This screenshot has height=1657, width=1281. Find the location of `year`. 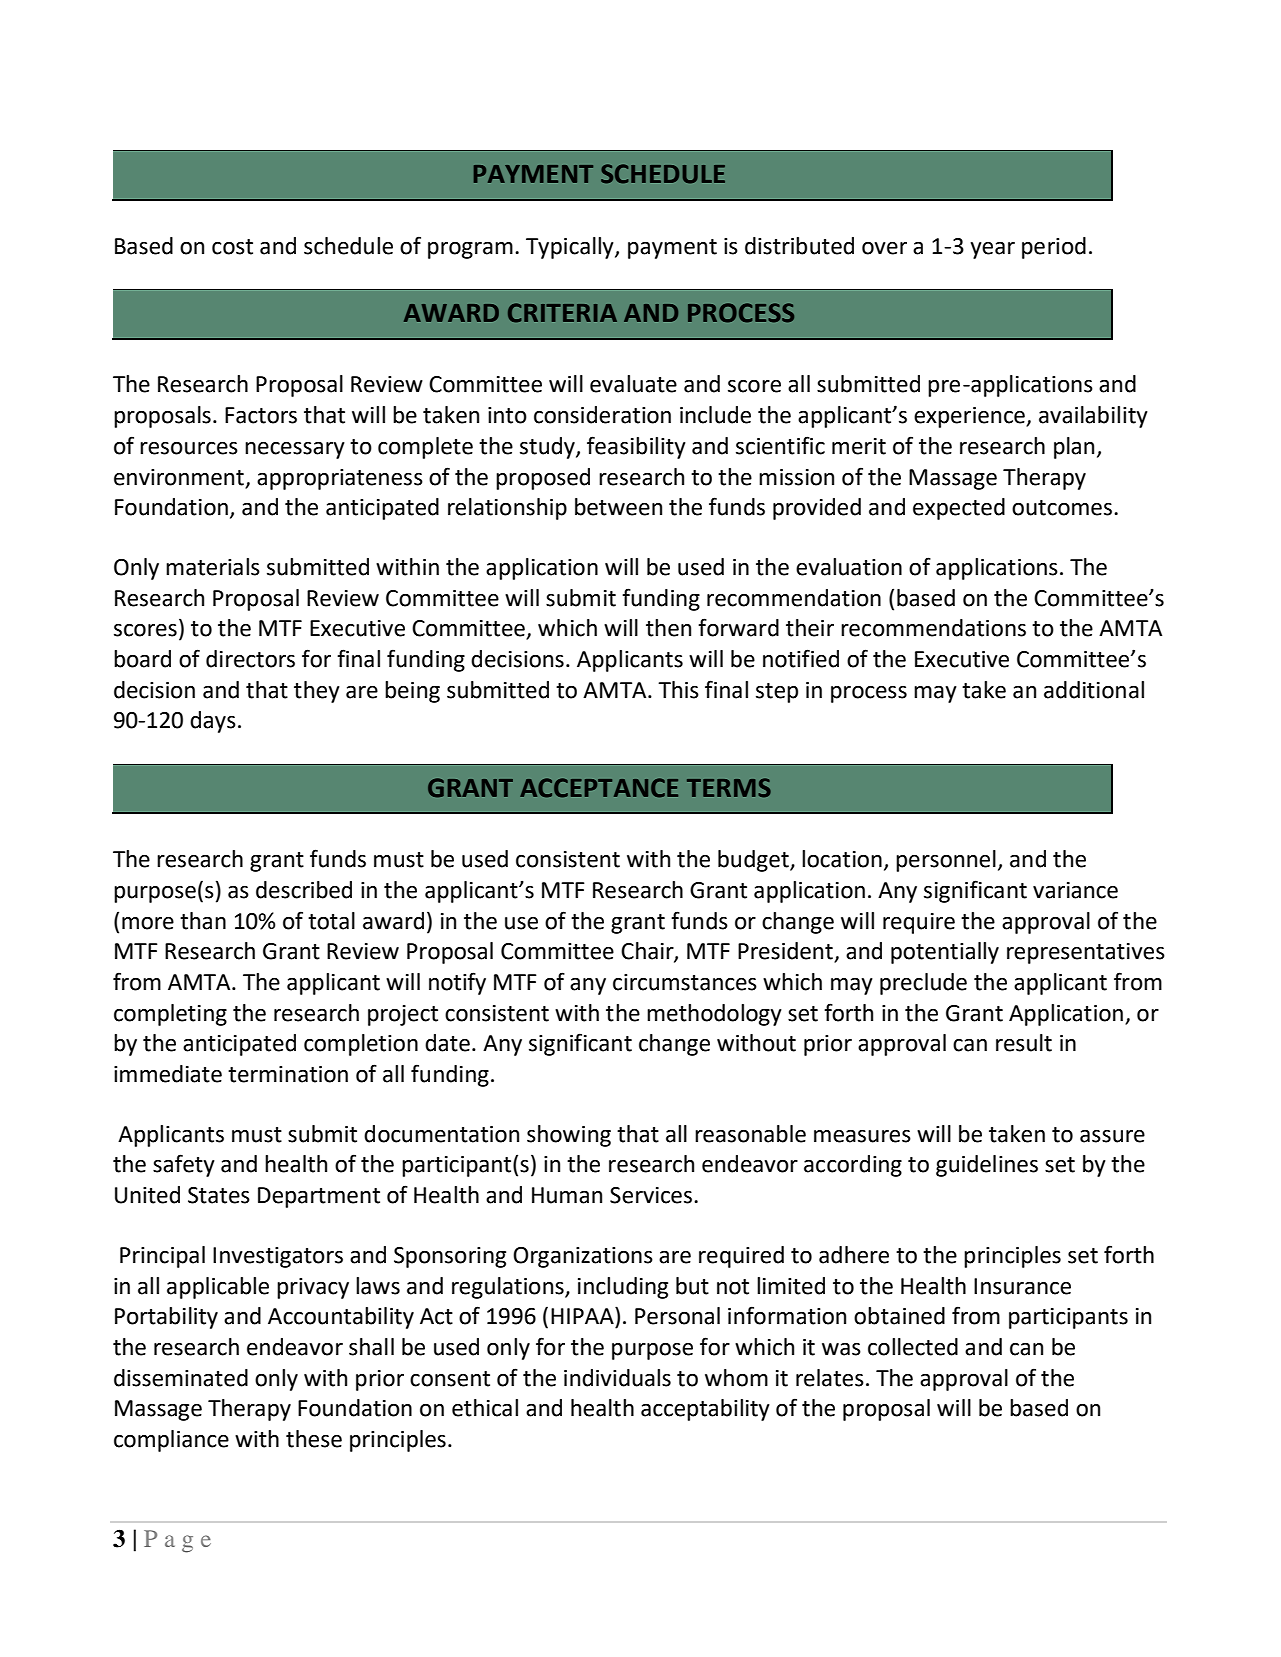

year is located at coordinates (992, 250).
